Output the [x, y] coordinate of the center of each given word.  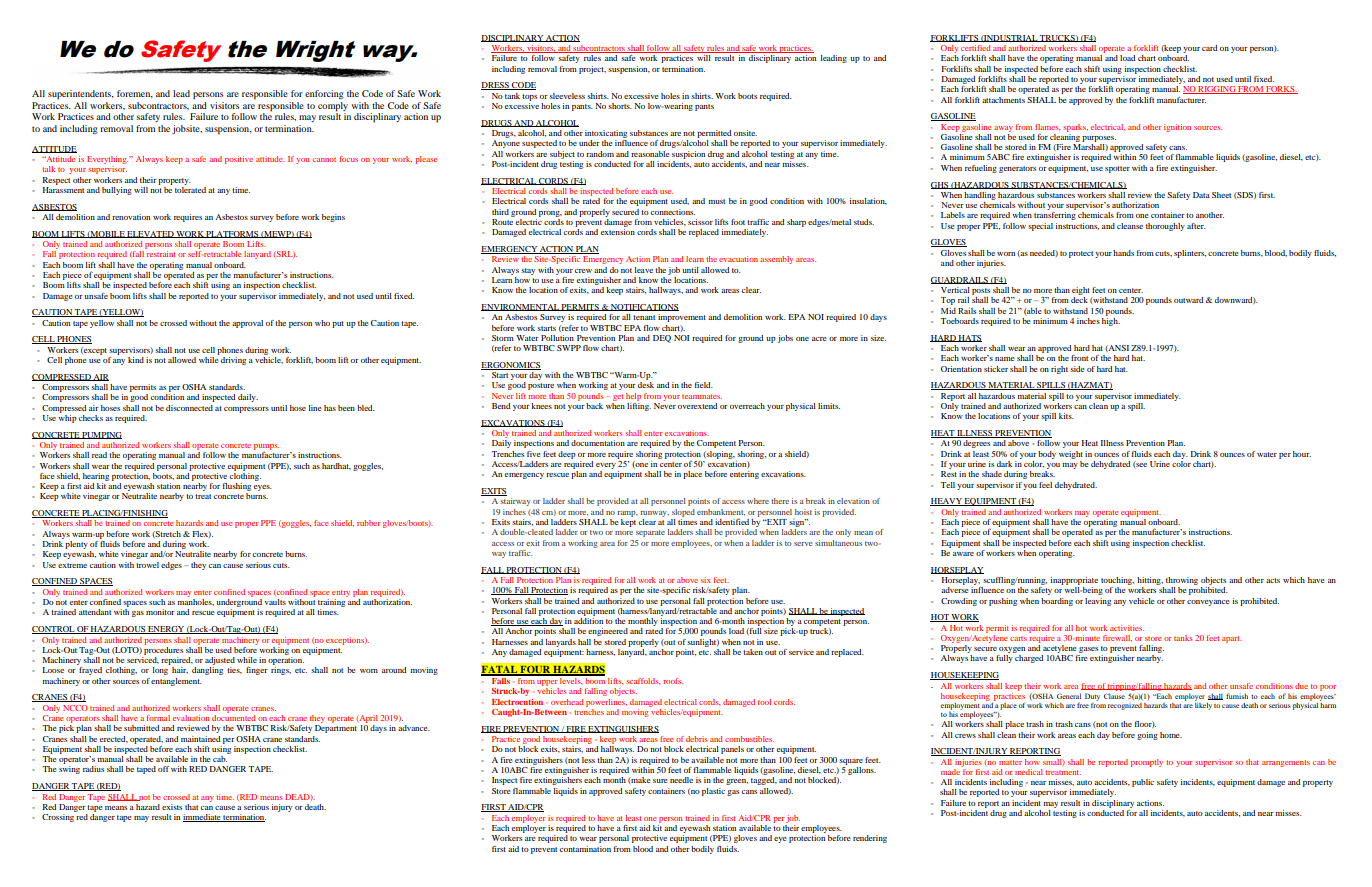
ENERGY [166, 630]
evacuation [738, 259]
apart [1232, 639]
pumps [266, 448]
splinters [1190, 254]
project [592, 70]
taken [753, 652]
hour [1302, 454]
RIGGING [1217, 90]
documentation [598, 443]
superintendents [81, 95]
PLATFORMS [232, 234]
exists [172, 807]
